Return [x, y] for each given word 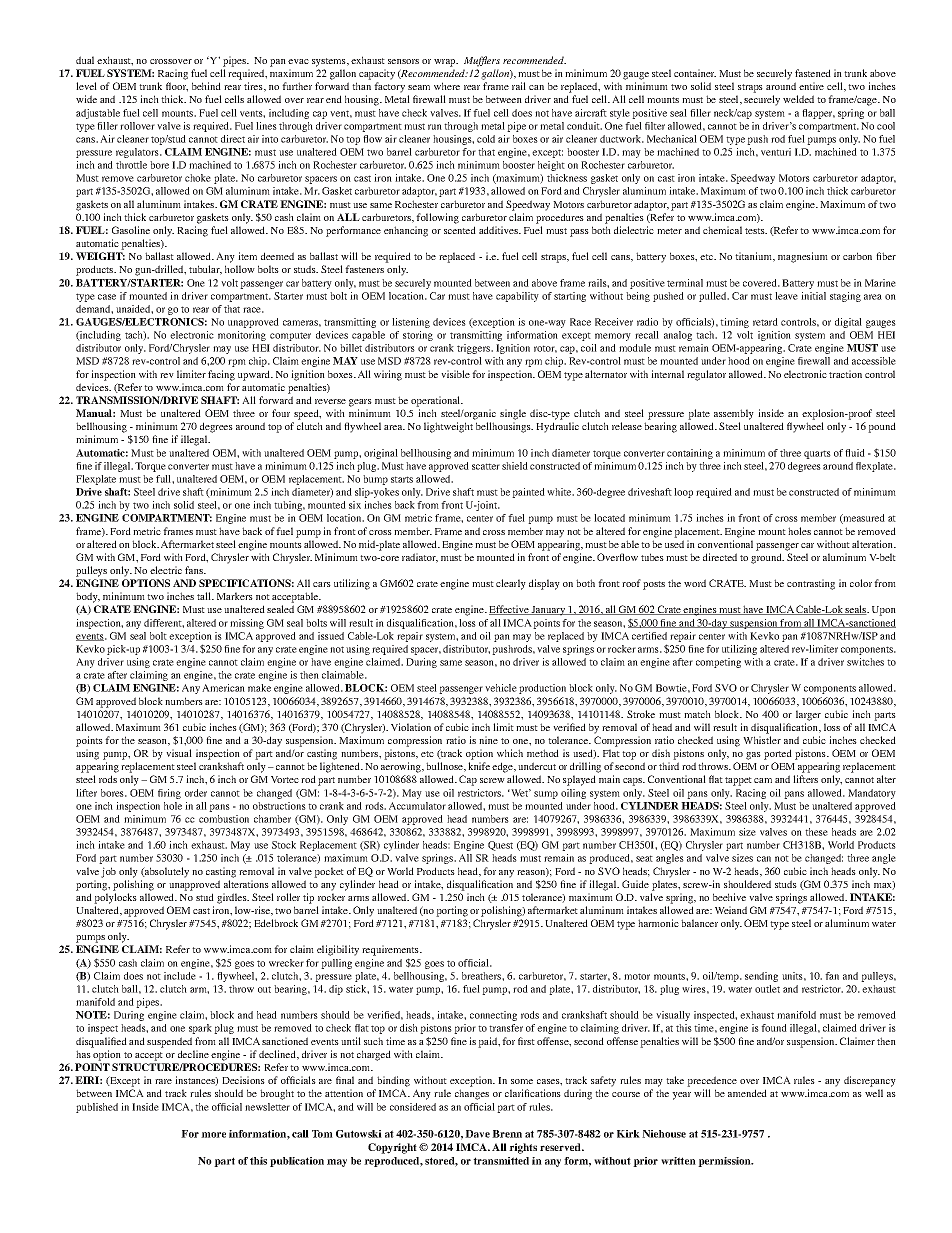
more [213, 1135]
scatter [486, 466]
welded [798, 99]
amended [747, 1093]
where [447, 86]
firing [169, 794]
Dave [477, 1134]
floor [177, 87]
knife [479, 766]
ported [778, 754]
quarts [817, 454]
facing [221, 375]
